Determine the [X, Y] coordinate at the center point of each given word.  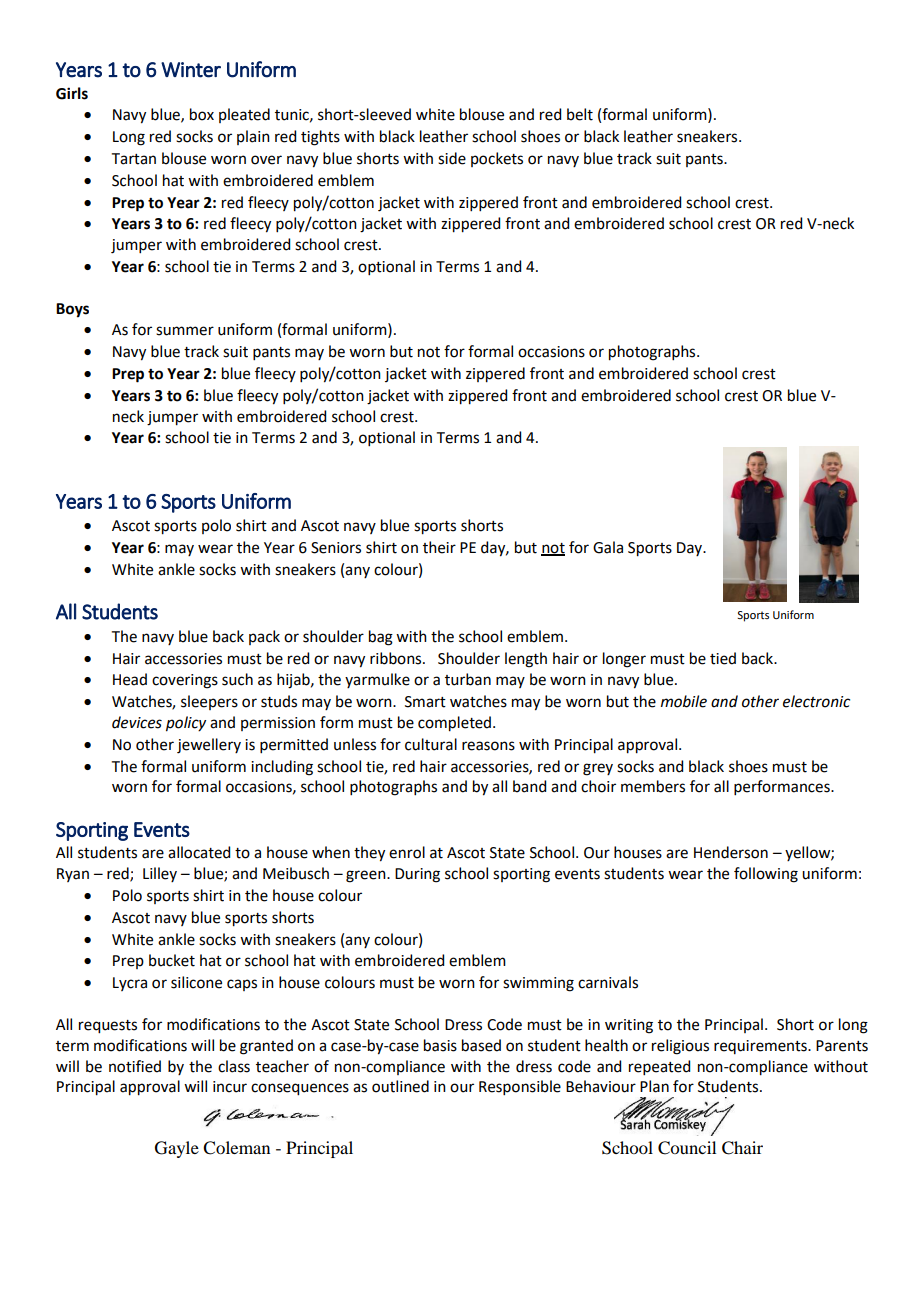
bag [381, 638]
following [766, 875]
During [417, 875]
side [452, 158]
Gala [608, 547]
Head [130, 679]
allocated [199, 852]
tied [723, 658]
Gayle [177, 1149]
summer [185, 331]
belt [580, 114]
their [439, 547]
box [202, 114]
